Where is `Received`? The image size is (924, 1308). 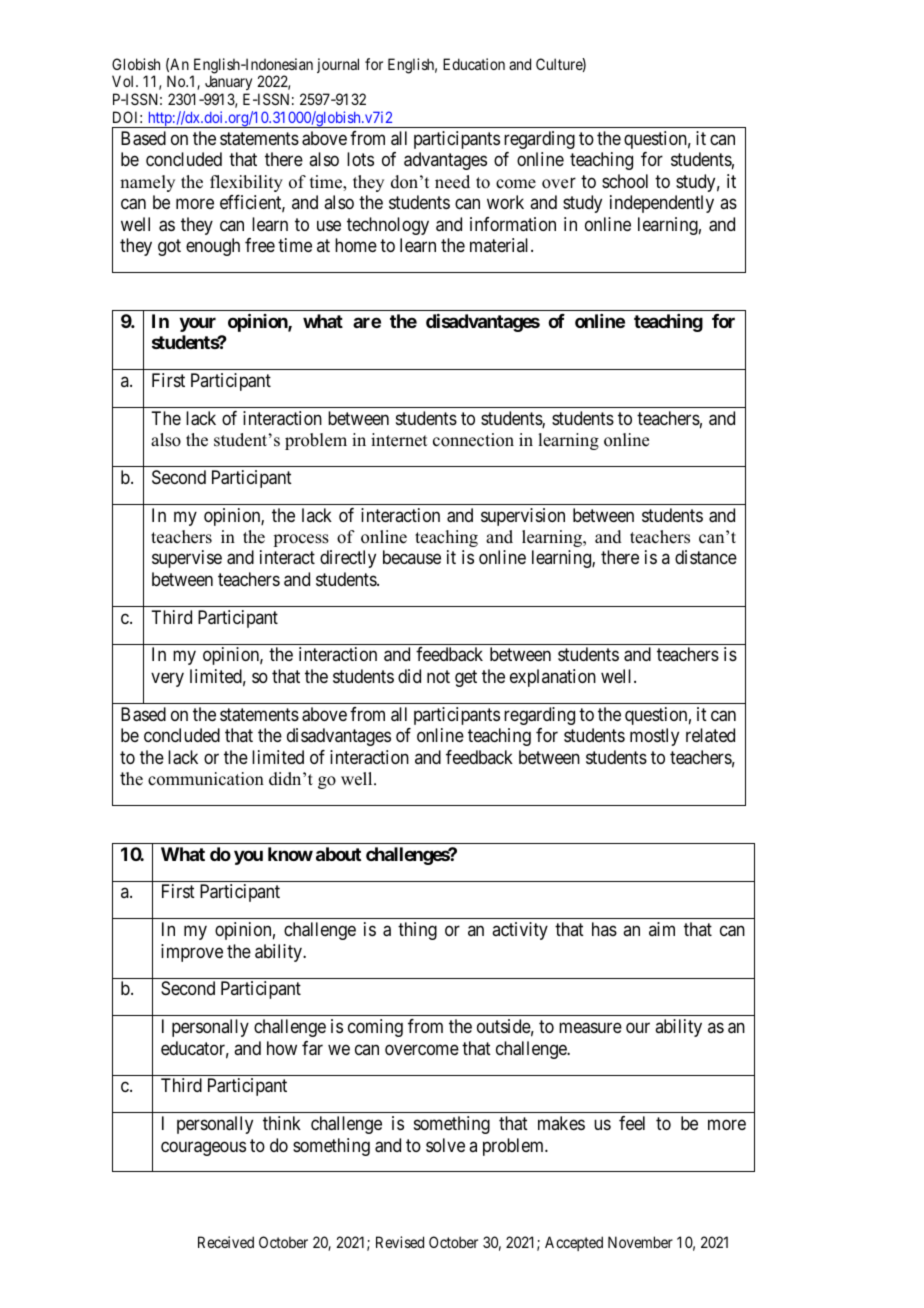 Received is located at coordinates (226, 1242).
